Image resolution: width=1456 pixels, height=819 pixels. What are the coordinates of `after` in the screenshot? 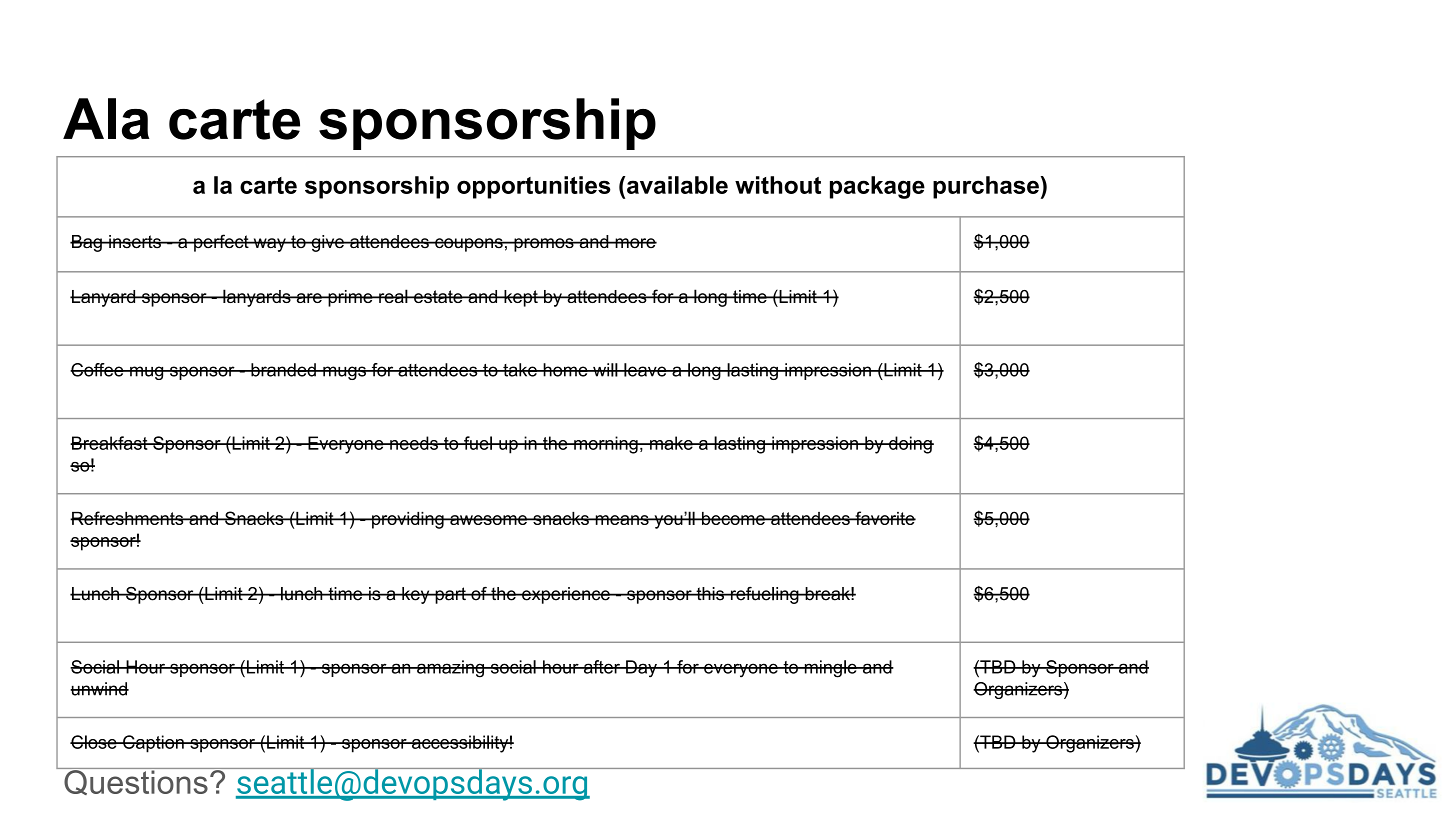 It's located at (601, 667).
